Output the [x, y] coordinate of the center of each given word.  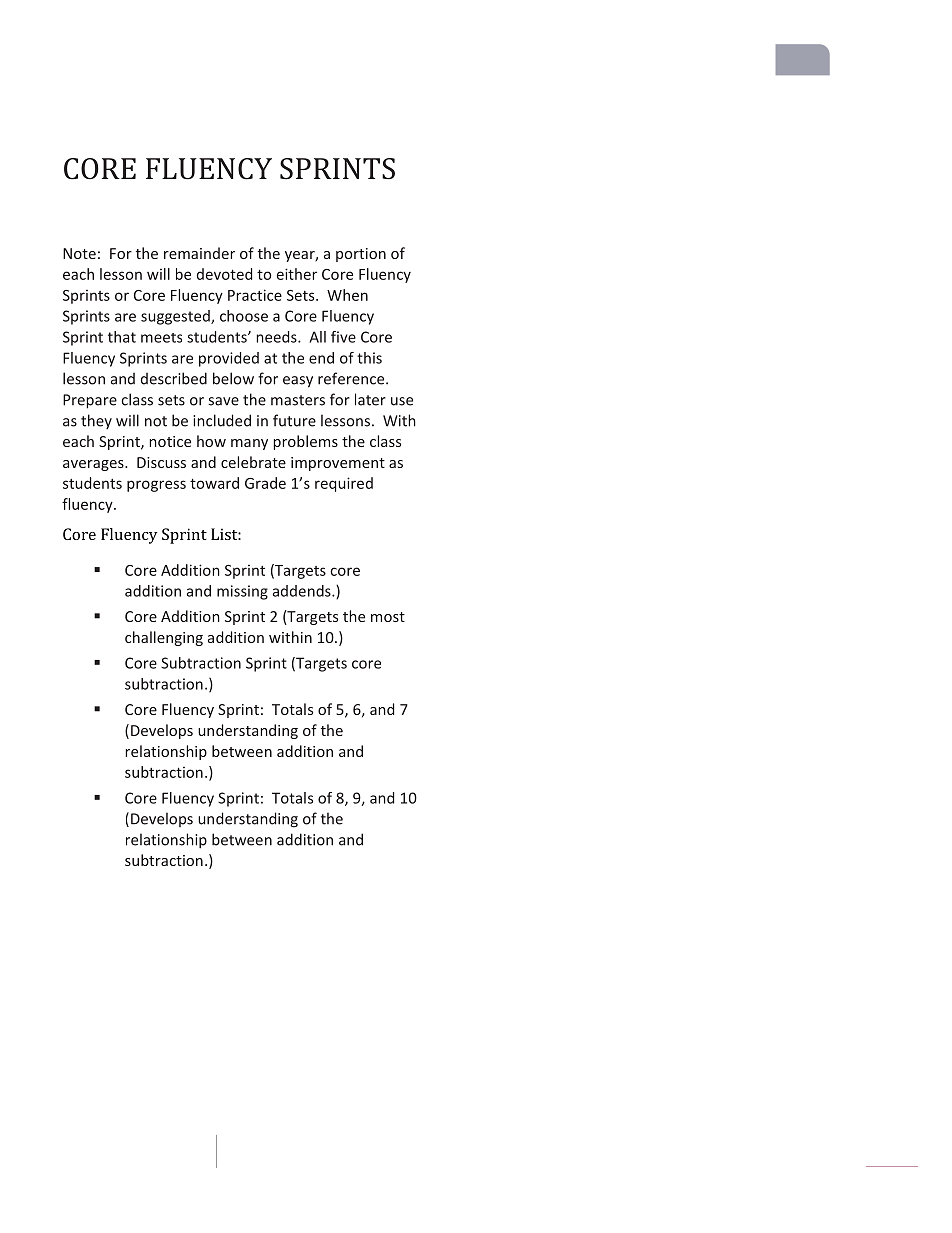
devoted [224, 274]
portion [361, 255]
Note [79, 253]
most [388, 617]
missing [242, 592]
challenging [164, 638]
